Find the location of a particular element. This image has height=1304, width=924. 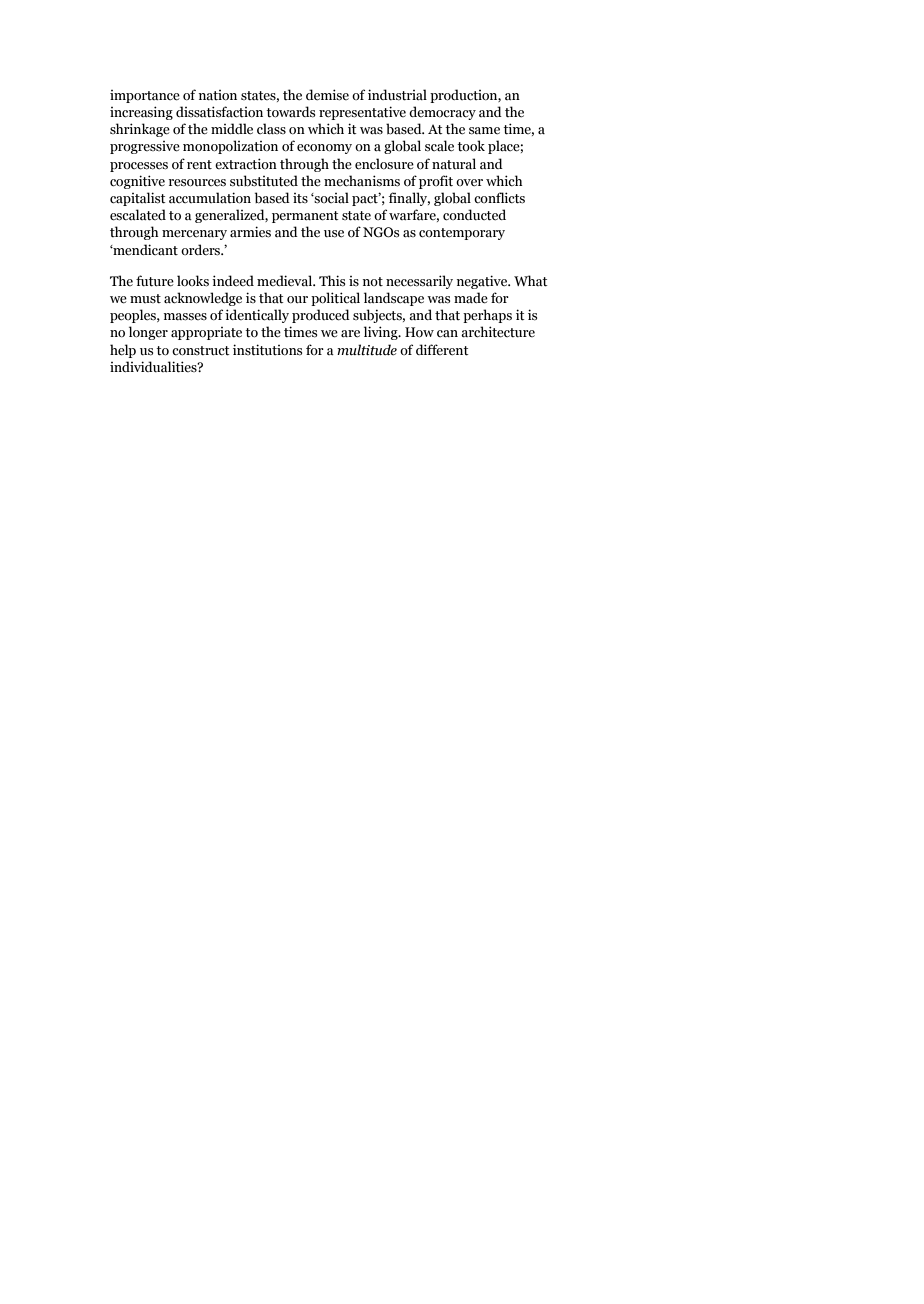

demise is located at coordinates (327, 95).
